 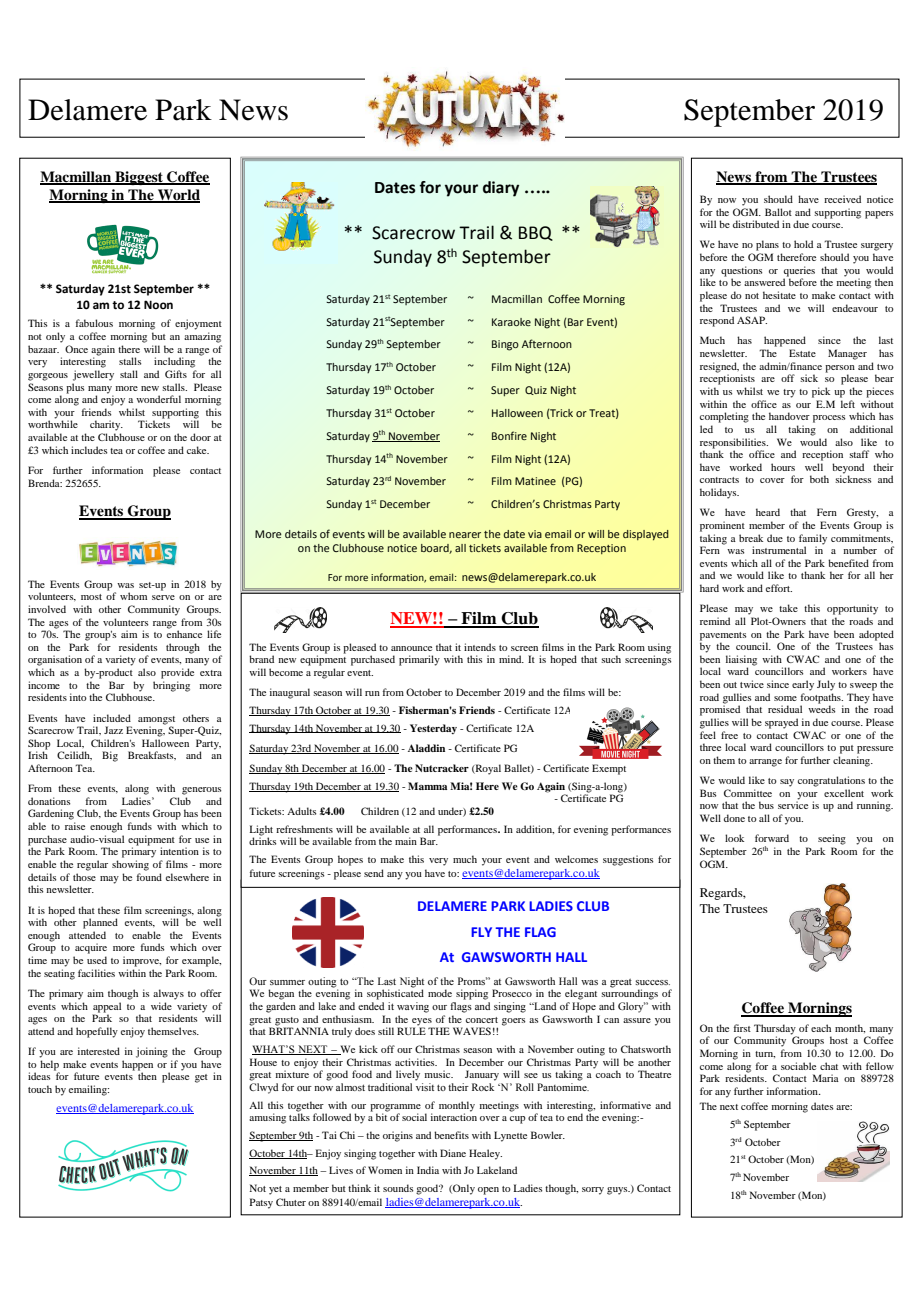 What do you see at coordinates (481, 932) in the screenshot?
I see `FLY` at bounding box center [481, 932].
